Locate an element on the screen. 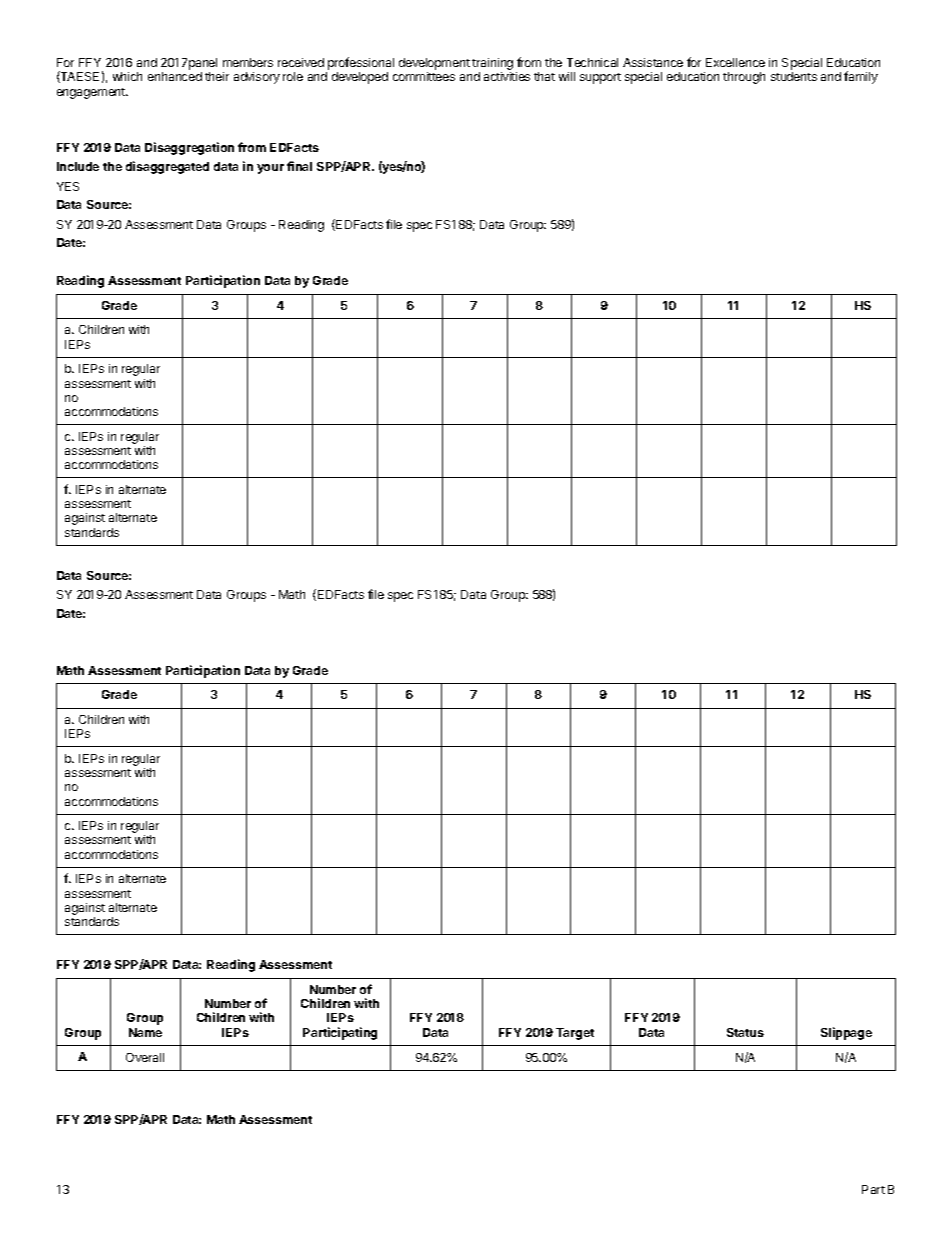  Target is located at coordinates (575, 1034).
